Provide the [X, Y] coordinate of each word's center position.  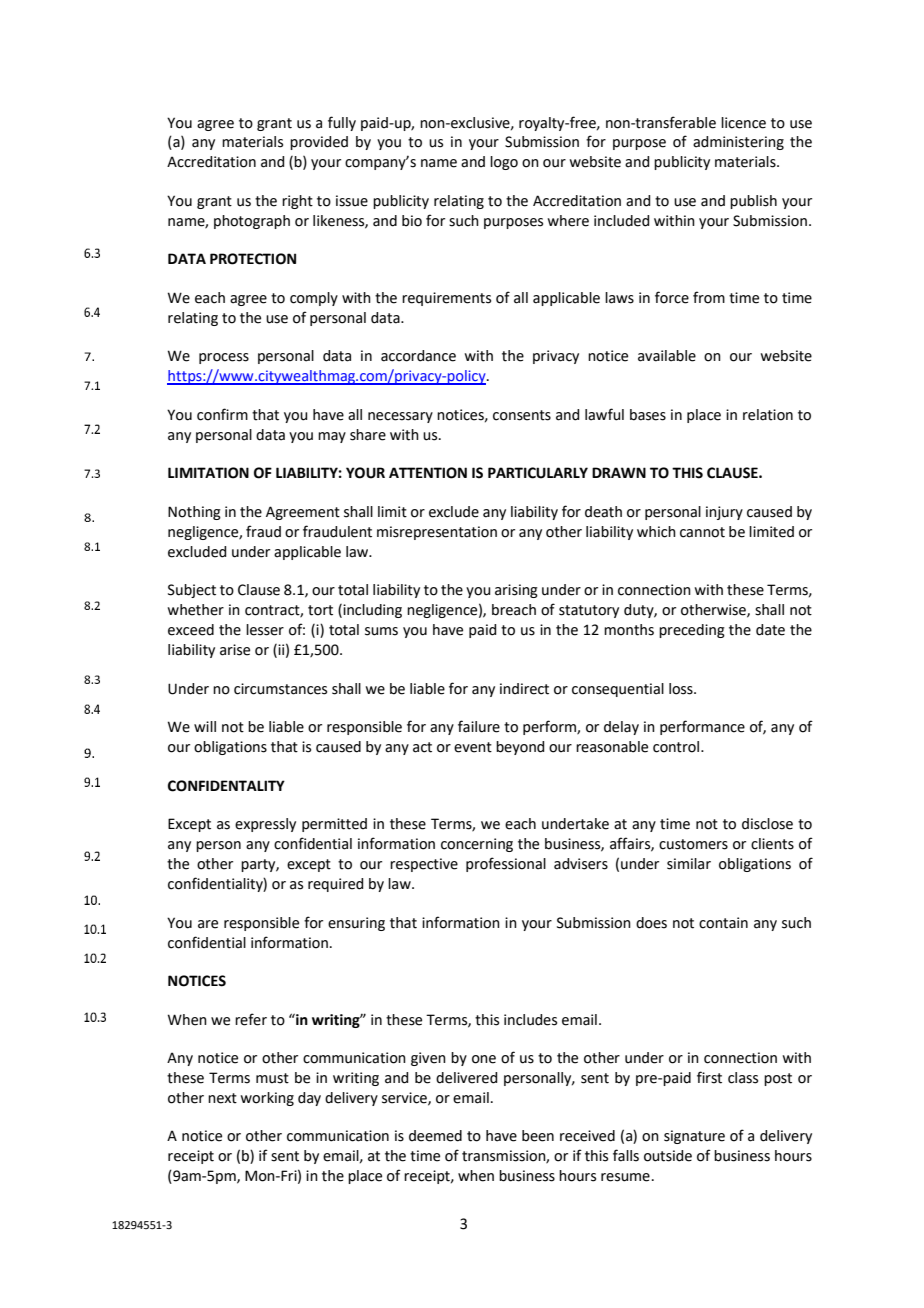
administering [738, 143]
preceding [692, 631]
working [267, 1099]
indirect [524, 689]
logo [504, 163]
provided [319, 143]
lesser [265, 630]
